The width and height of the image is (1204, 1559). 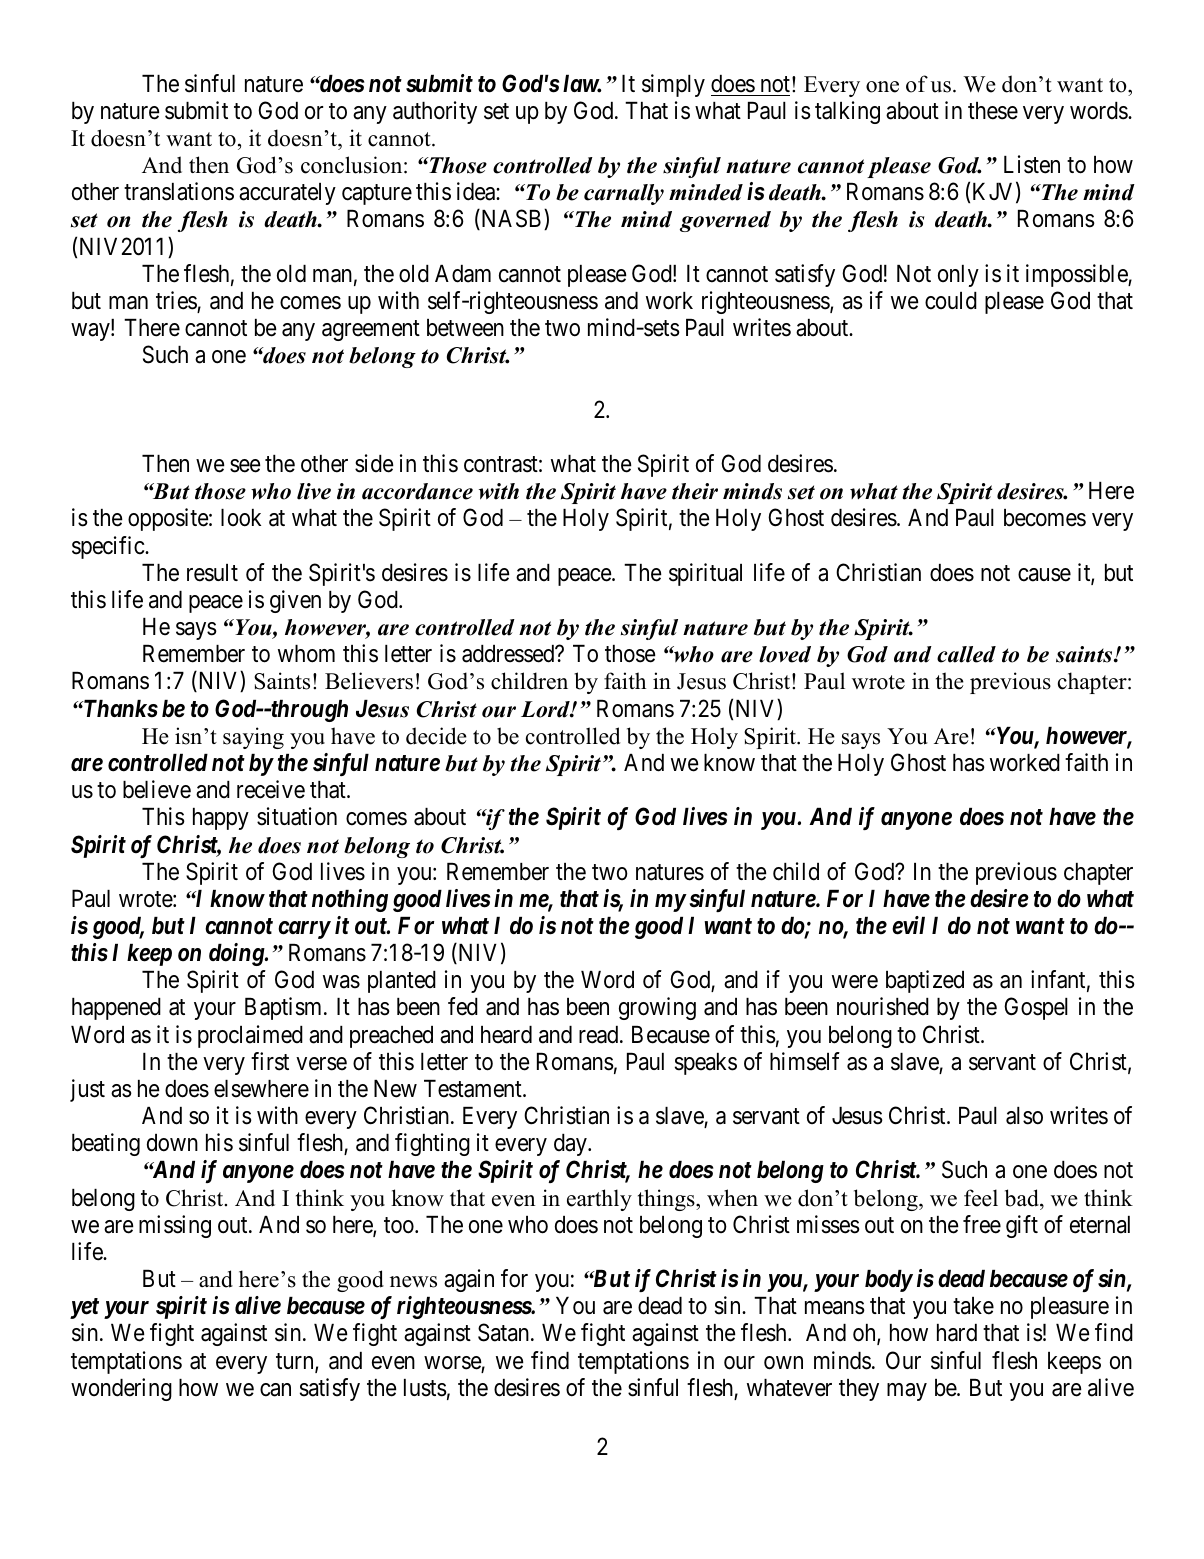 I want to click on their, so click(x=695, y=491).
